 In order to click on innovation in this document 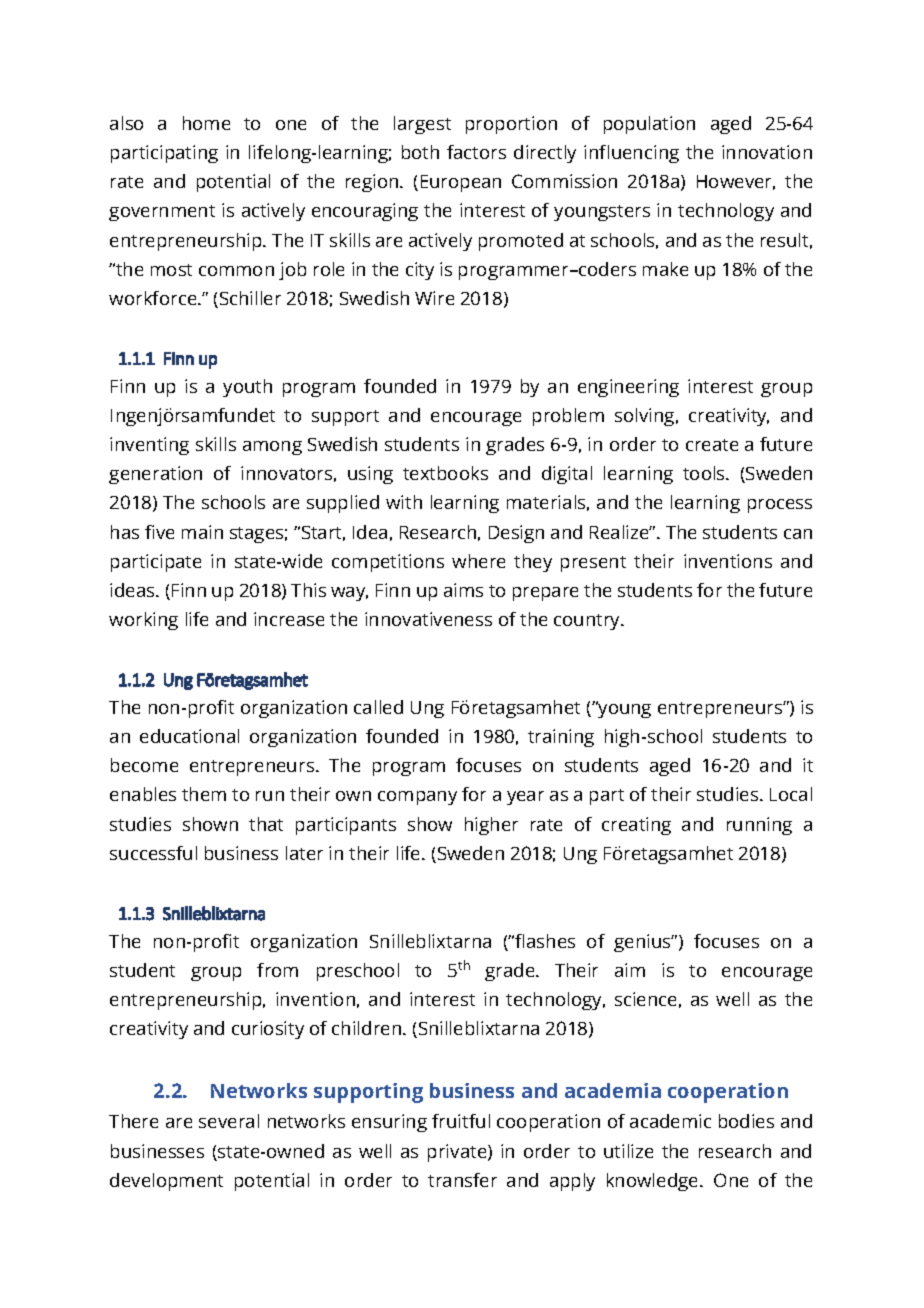, I will do `click(767, 152)`.
